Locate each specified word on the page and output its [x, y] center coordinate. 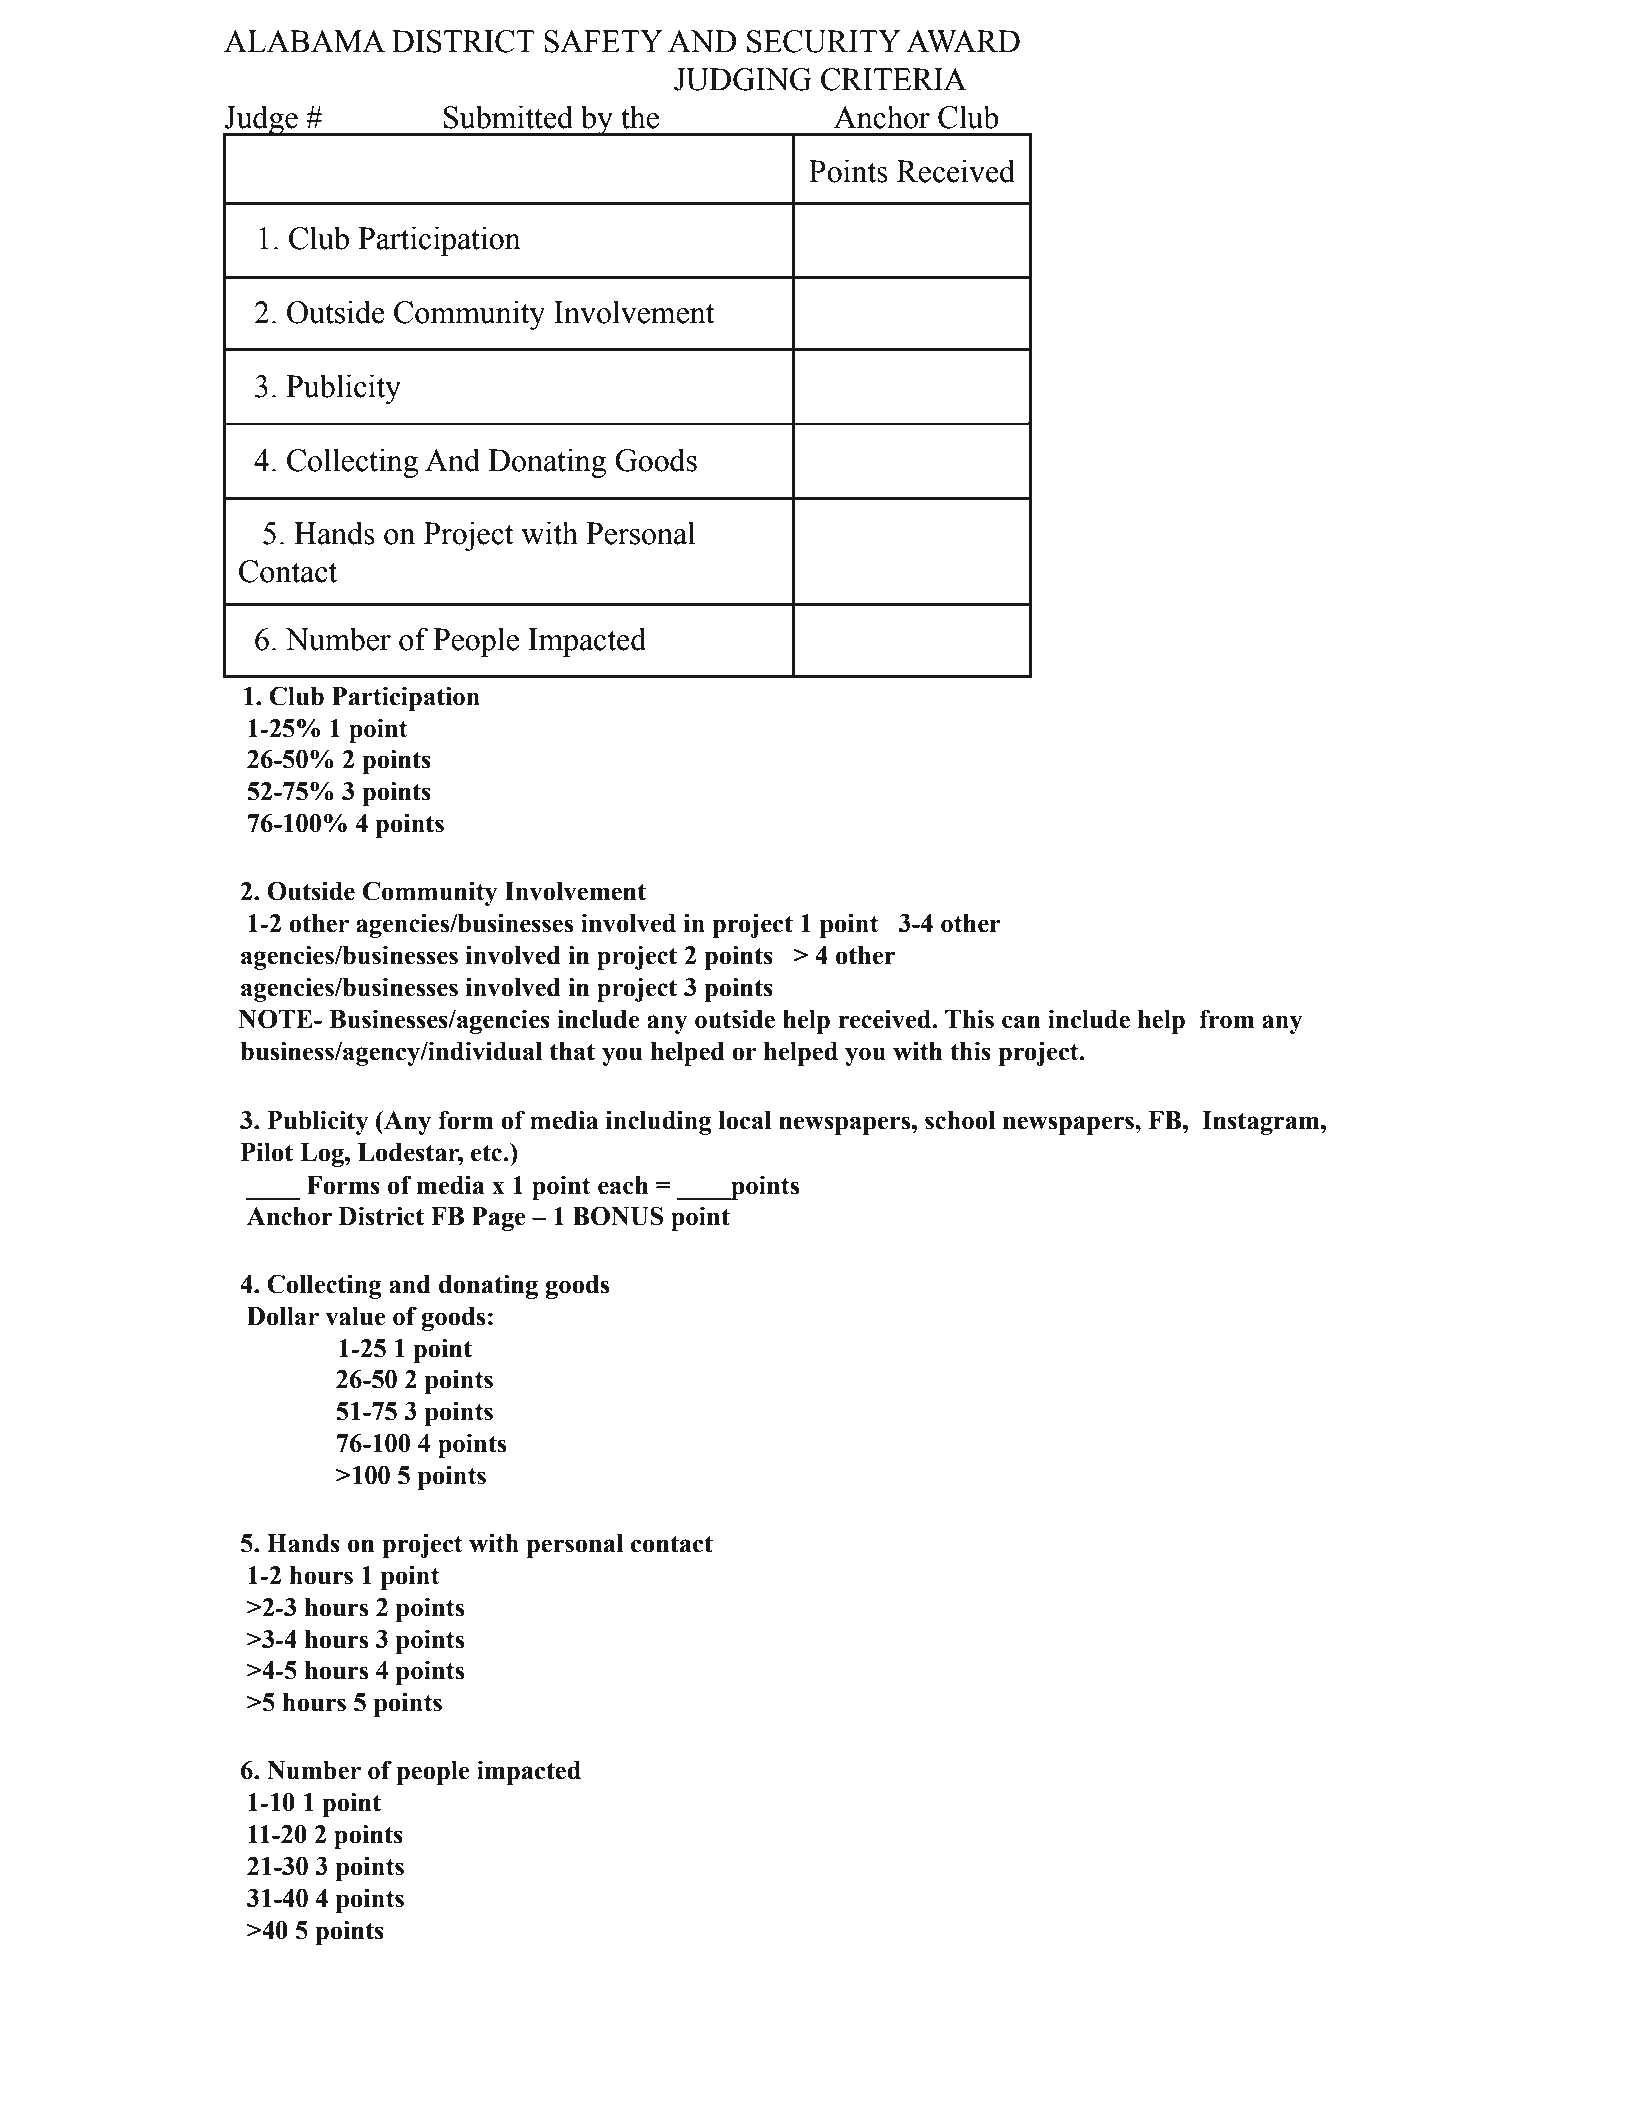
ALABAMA [304, 41]
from [1226, 1019]
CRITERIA [894, 79]
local [745, 1120]
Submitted [508, 117]
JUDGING [743, 79]
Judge [261, 121]
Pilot [267, 1152]
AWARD [963, 41]
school [960, 1120]
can [1021, 1022]
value [355, 1316]
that [572, 1051]
